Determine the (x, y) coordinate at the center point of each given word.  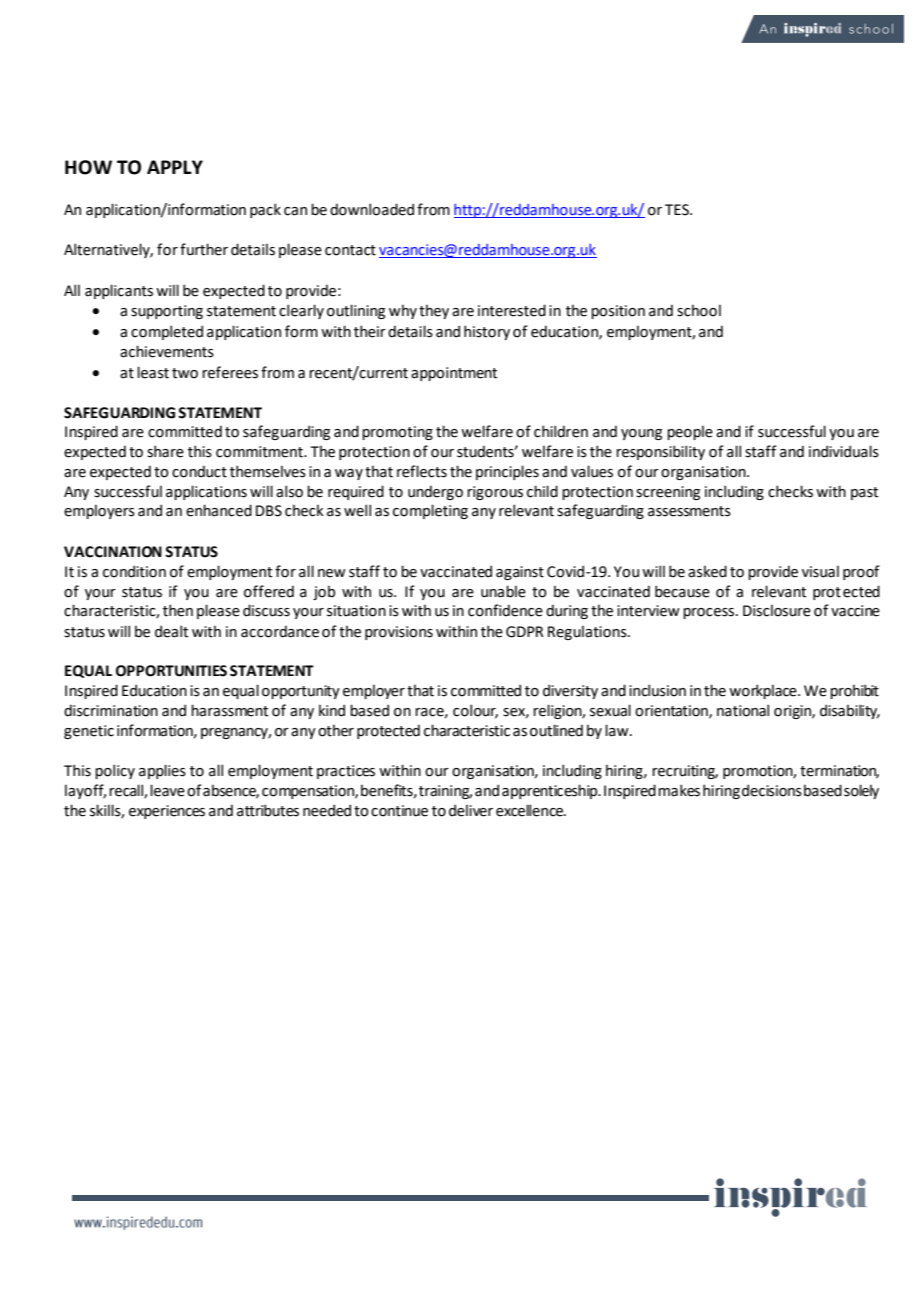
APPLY (175, 167)
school (699, 311)
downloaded (372, 209)
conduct (199, 471)
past (864, 493)
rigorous (495, 493)
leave (167, 790)
